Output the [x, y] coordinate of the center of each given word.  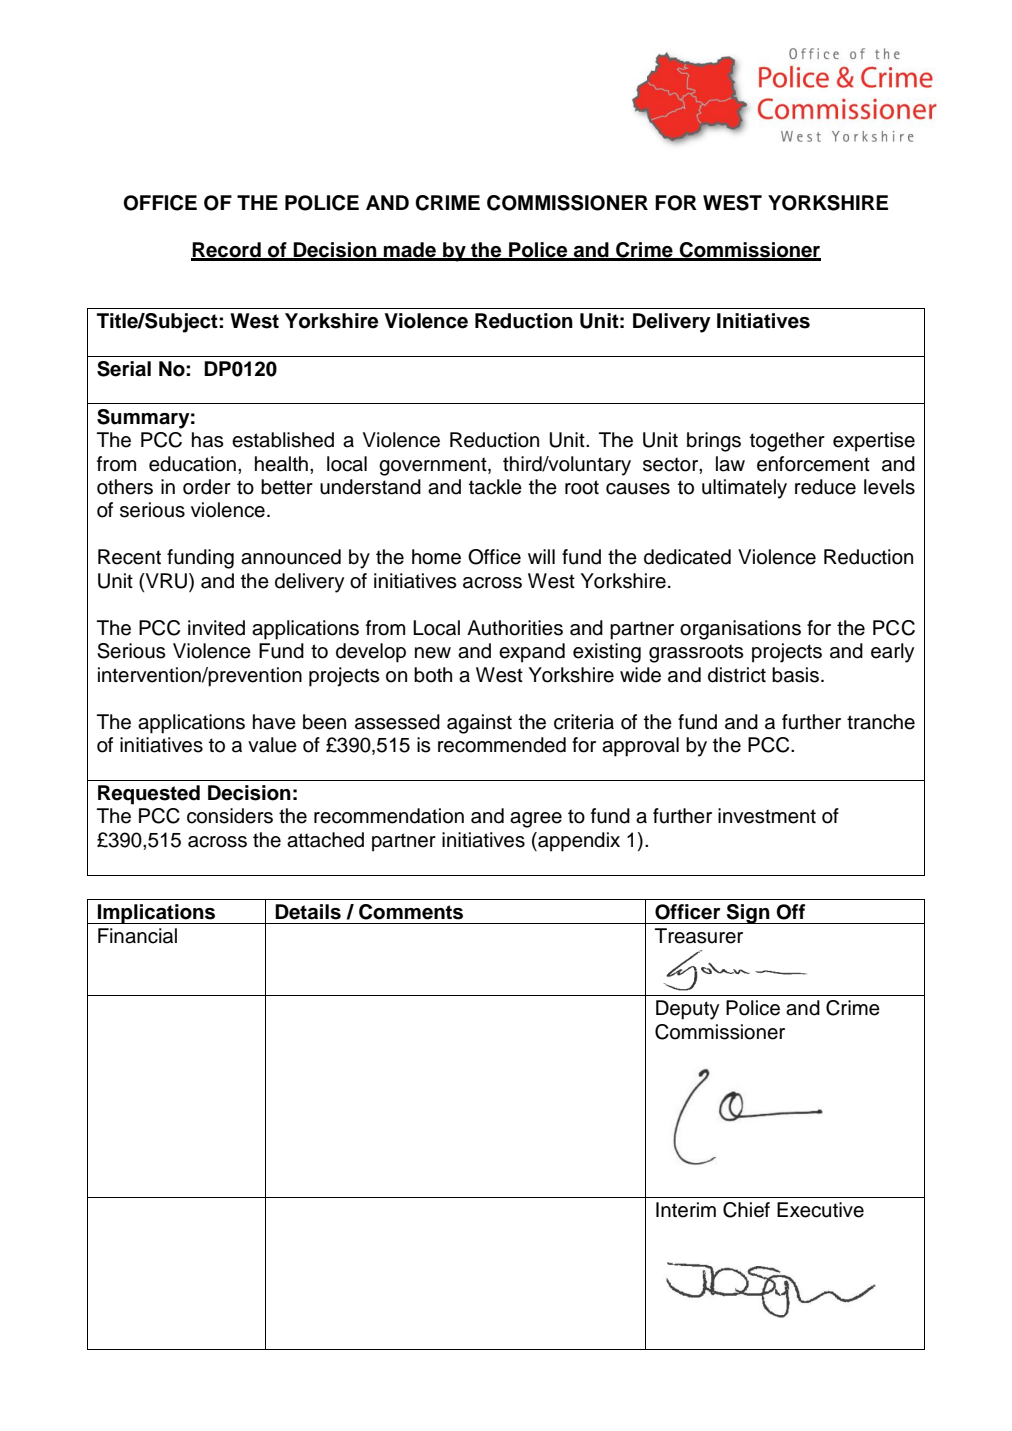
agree [536, 820]
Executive [820, 1210]
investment [767, 816]
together [787, 442]
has [208, 440]
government [434, 466]
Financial [137, 936]
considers [230, 816]
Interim [686, 1210]
